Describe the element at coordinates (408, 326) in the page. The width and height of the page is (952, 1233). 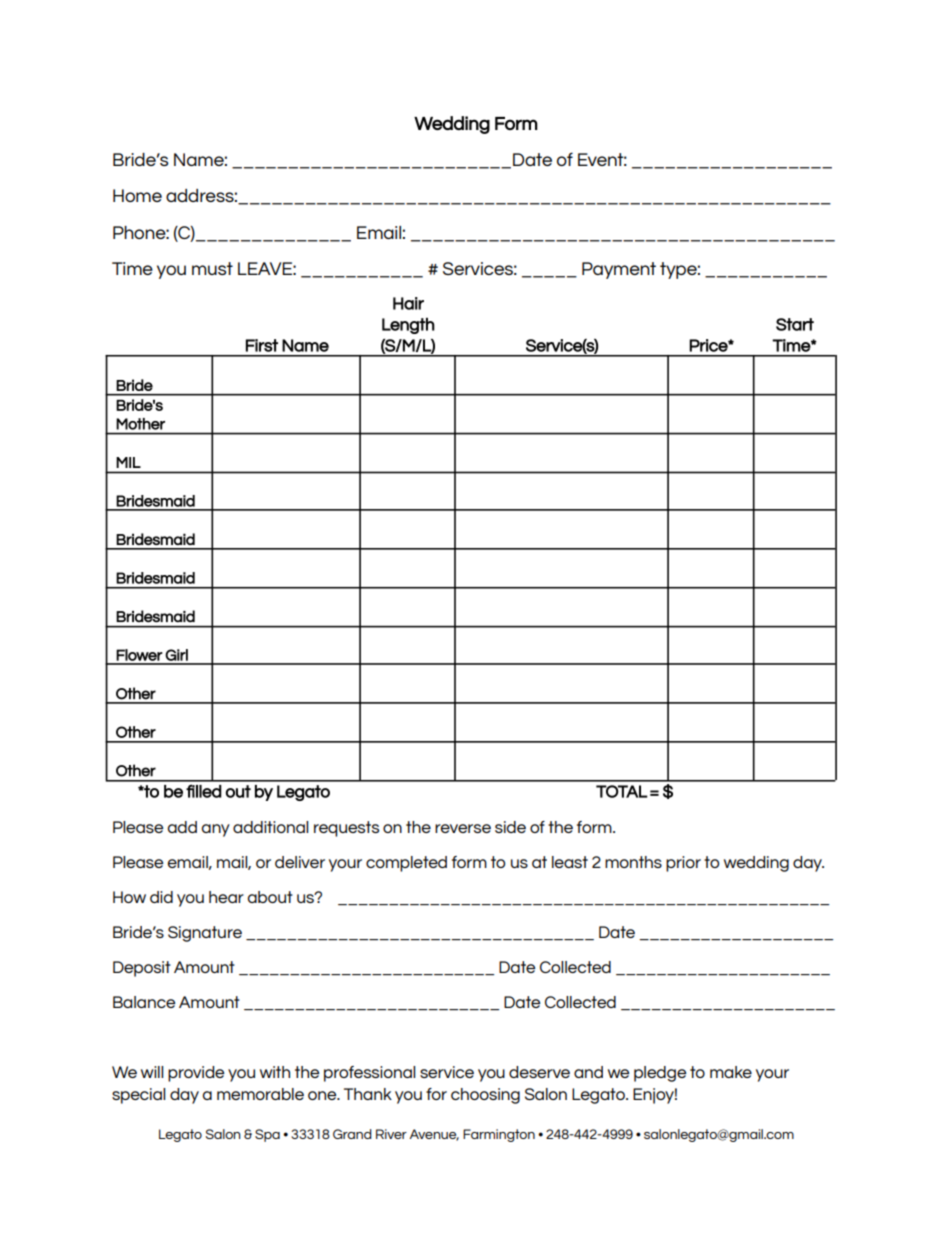
I see `Length` at that location.
